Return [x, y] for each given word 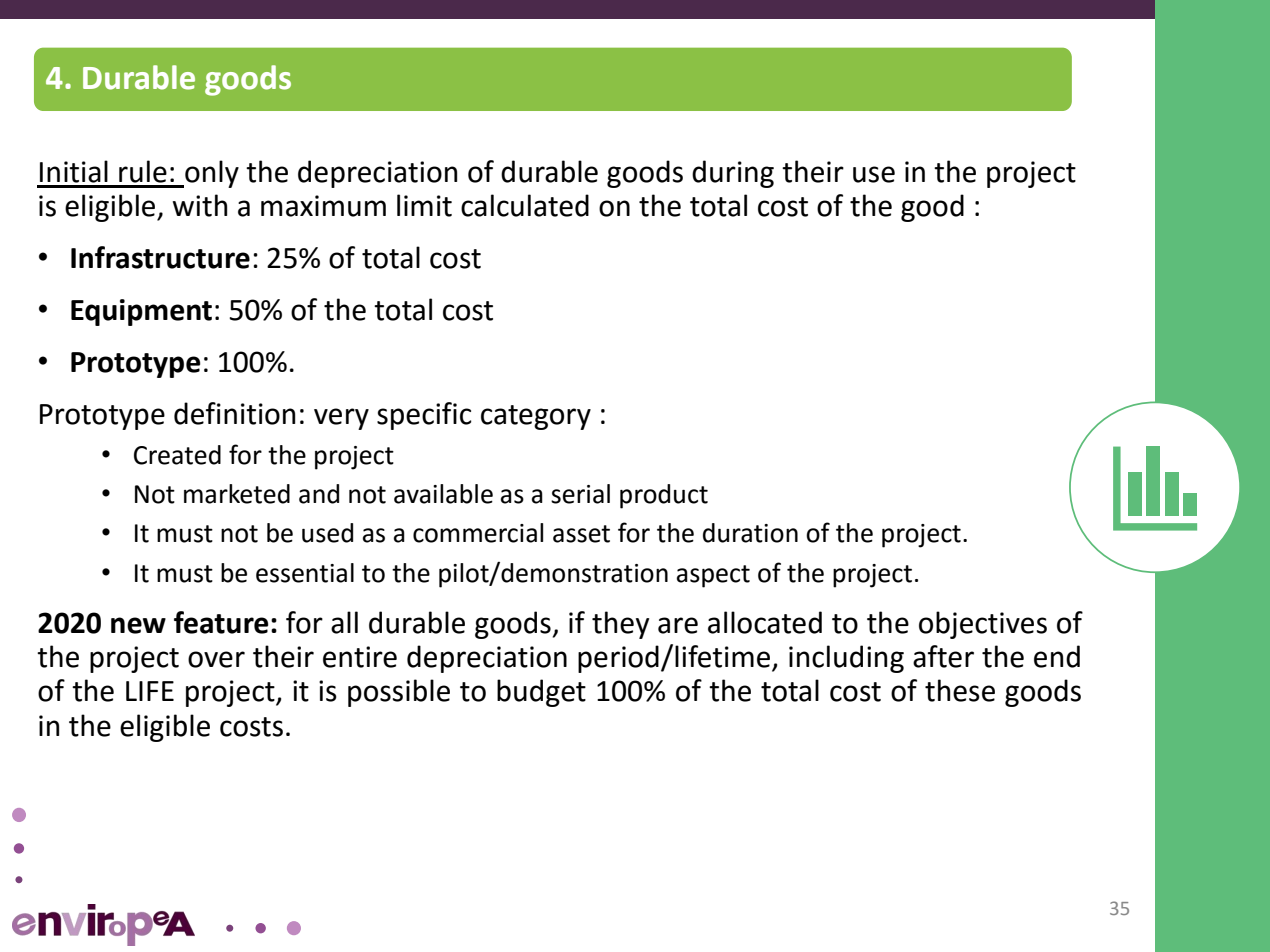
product [664, 496]
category [536, 417]
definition [235, 413]
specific [424, 416]
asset [581, 534]
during [733, 174]
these [960, 690]
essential [305, 573]
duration [750, 533]
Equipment [141, 312]
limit [424, 205]
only [211, 174]
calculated [525, 205]
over [216, 659]
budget [541, 693]
